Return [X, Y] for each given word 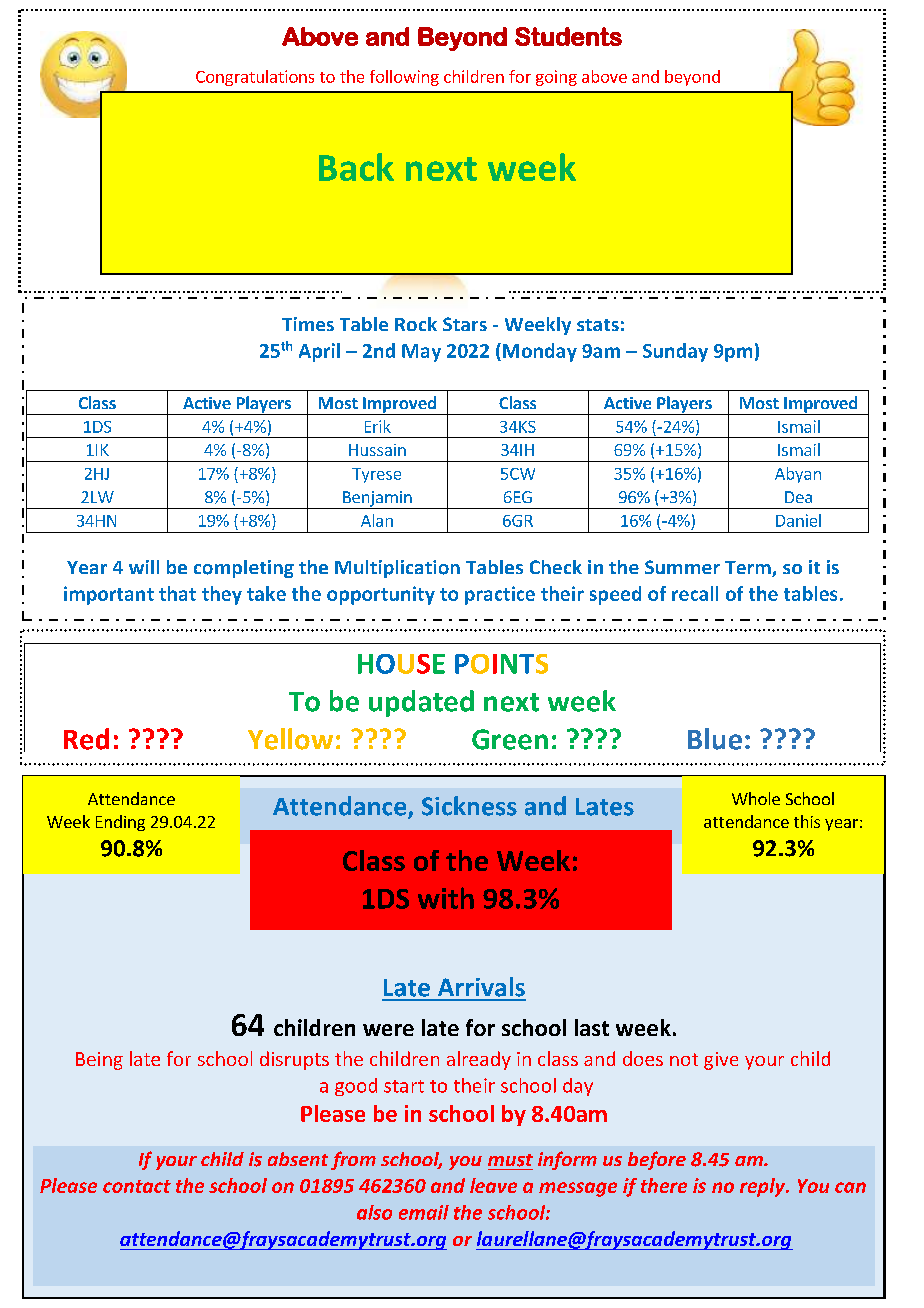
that [177, 593]
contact [137, 1186]
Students [568, 36]
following [404, 78]
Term [749, 569]
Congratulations [255, 78]
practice [500, 595]
